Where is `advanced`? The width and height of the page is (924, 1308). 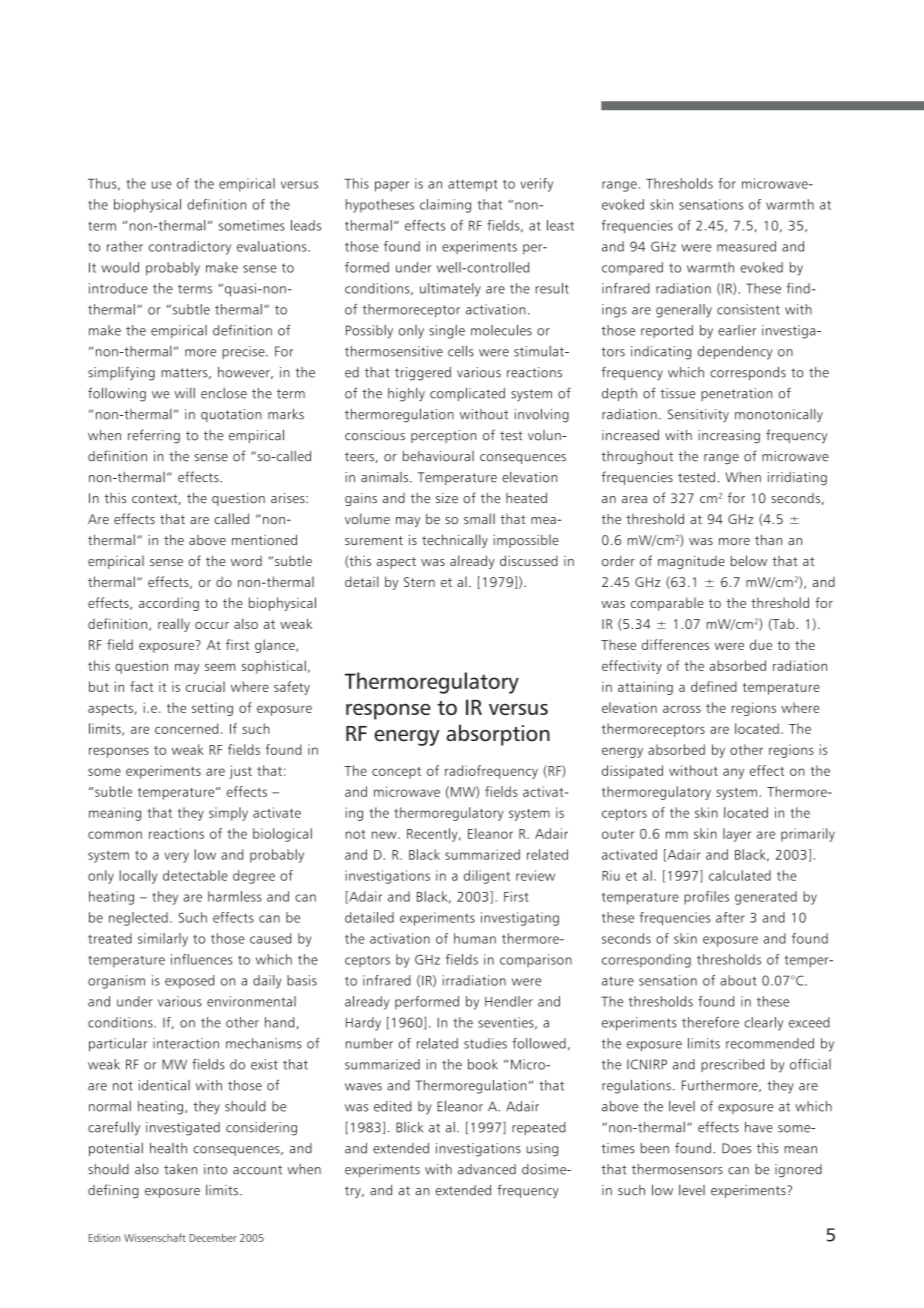 advanced is located at coordinates (487, 1169).
